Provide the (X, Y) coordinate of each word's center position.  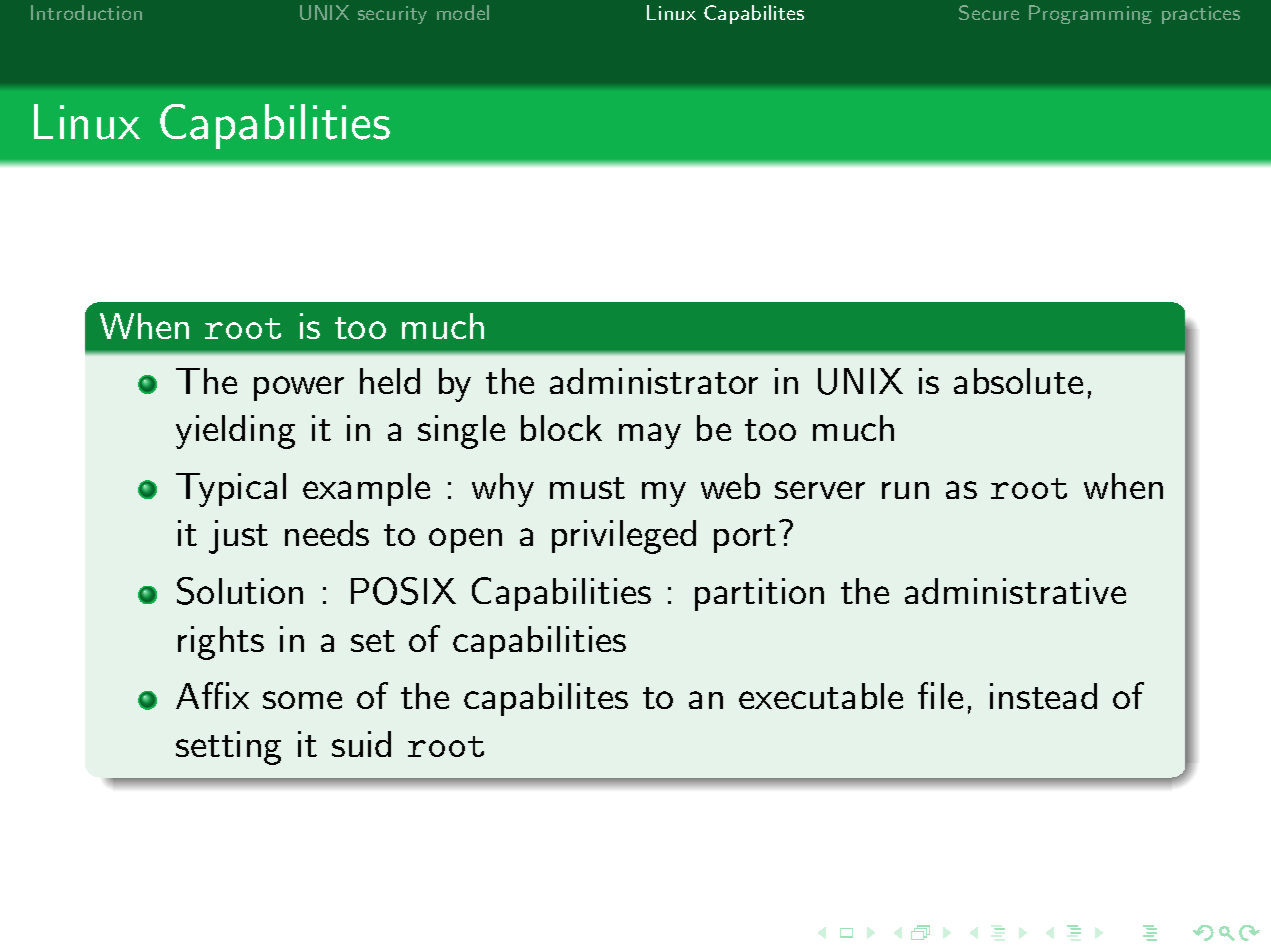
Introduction (86, 12)
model (463, 12)
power (299, 388)
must (587, 488)
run (905, 490)
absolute (1018, 381)
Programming (1090, 14)
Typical (231, 490)
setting (228, 748)
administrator (654, 381)
